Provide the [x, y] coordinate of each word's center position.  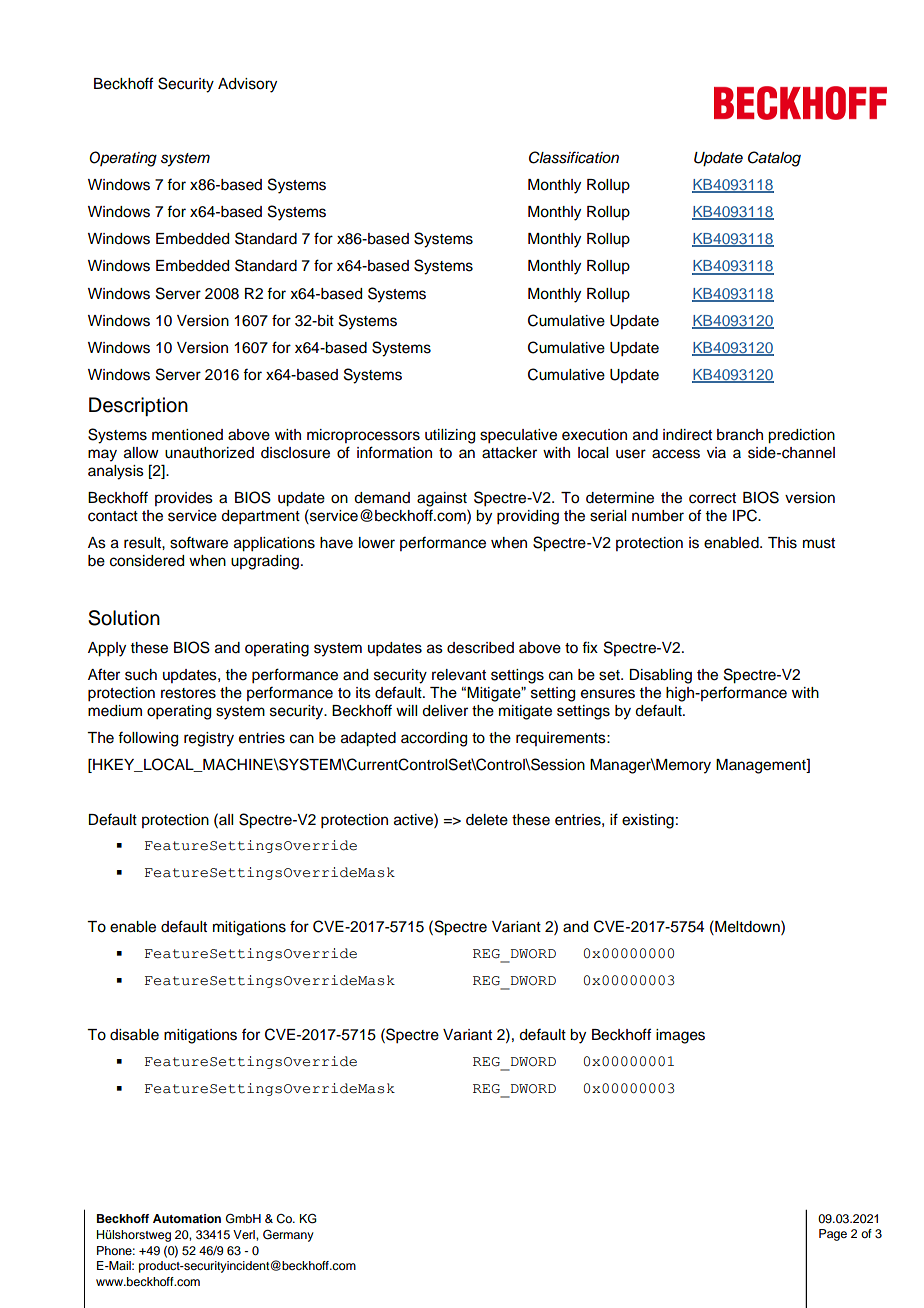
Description [138, 406]
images [680, 1036]
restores [188, 693]
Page [833, 1235]
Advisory [247, 85]
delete [487, 820]
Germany [288, 1236]
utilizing [450, 436]
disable [134, 1035]
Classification [574, 157]
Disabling [660, 676]
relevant [459, 675]
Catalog [774, 159]
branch [740, 435]
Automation [187, 1218]
